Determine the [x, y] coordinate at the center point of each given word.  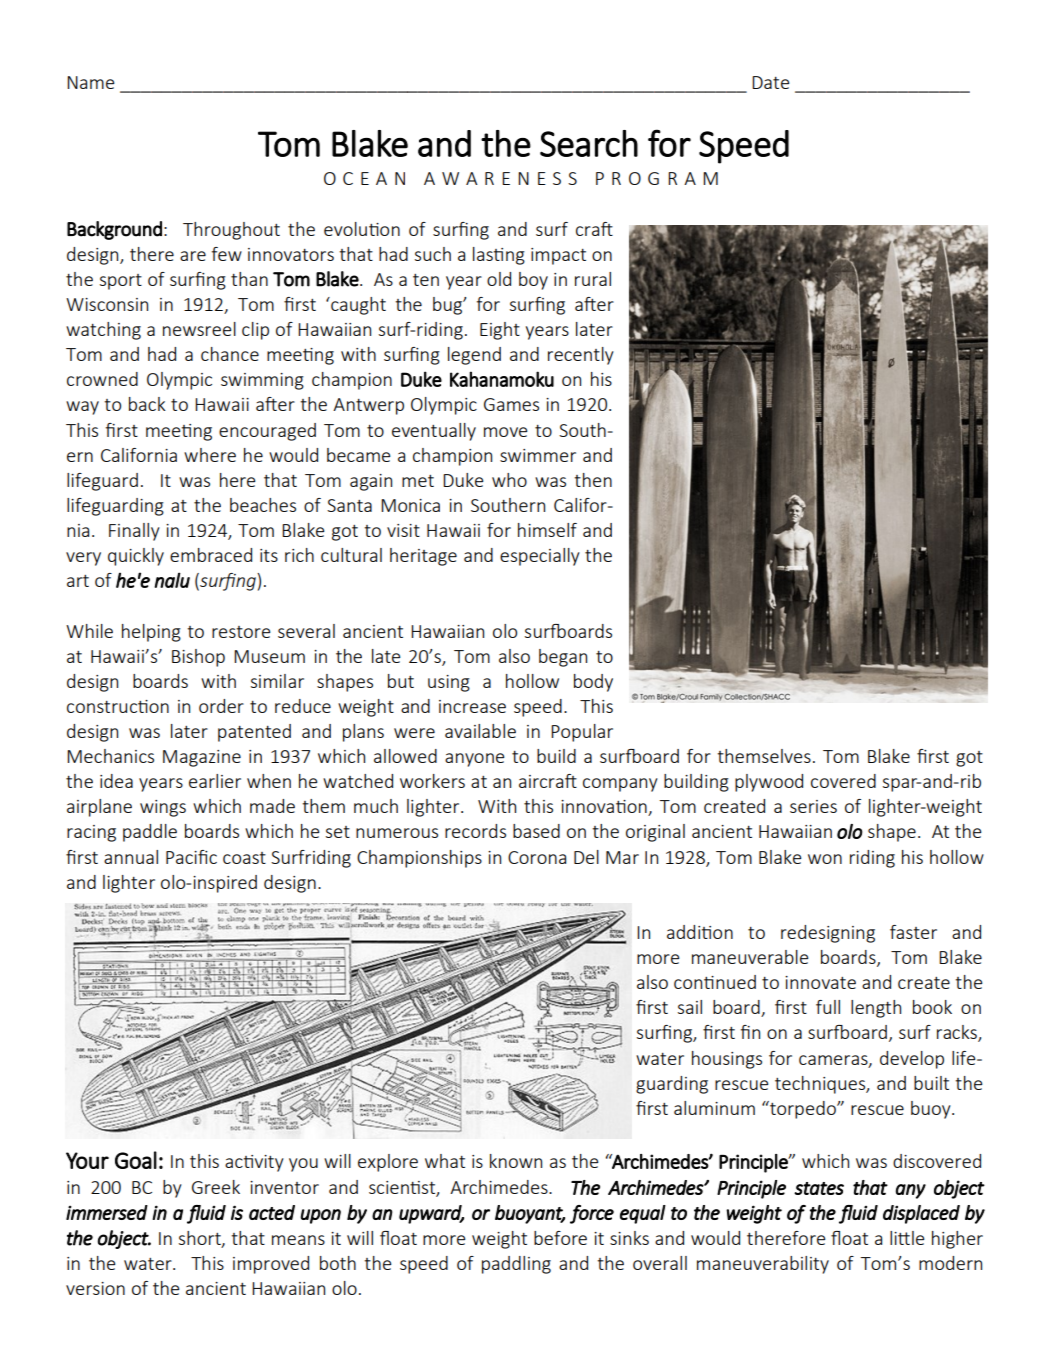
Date [770, 82]
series [813, 806]
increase [472, 706]
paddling [516, 1265]
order [221, 706]
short [201, 1239]
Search [589, 143]
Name [90, 82]
